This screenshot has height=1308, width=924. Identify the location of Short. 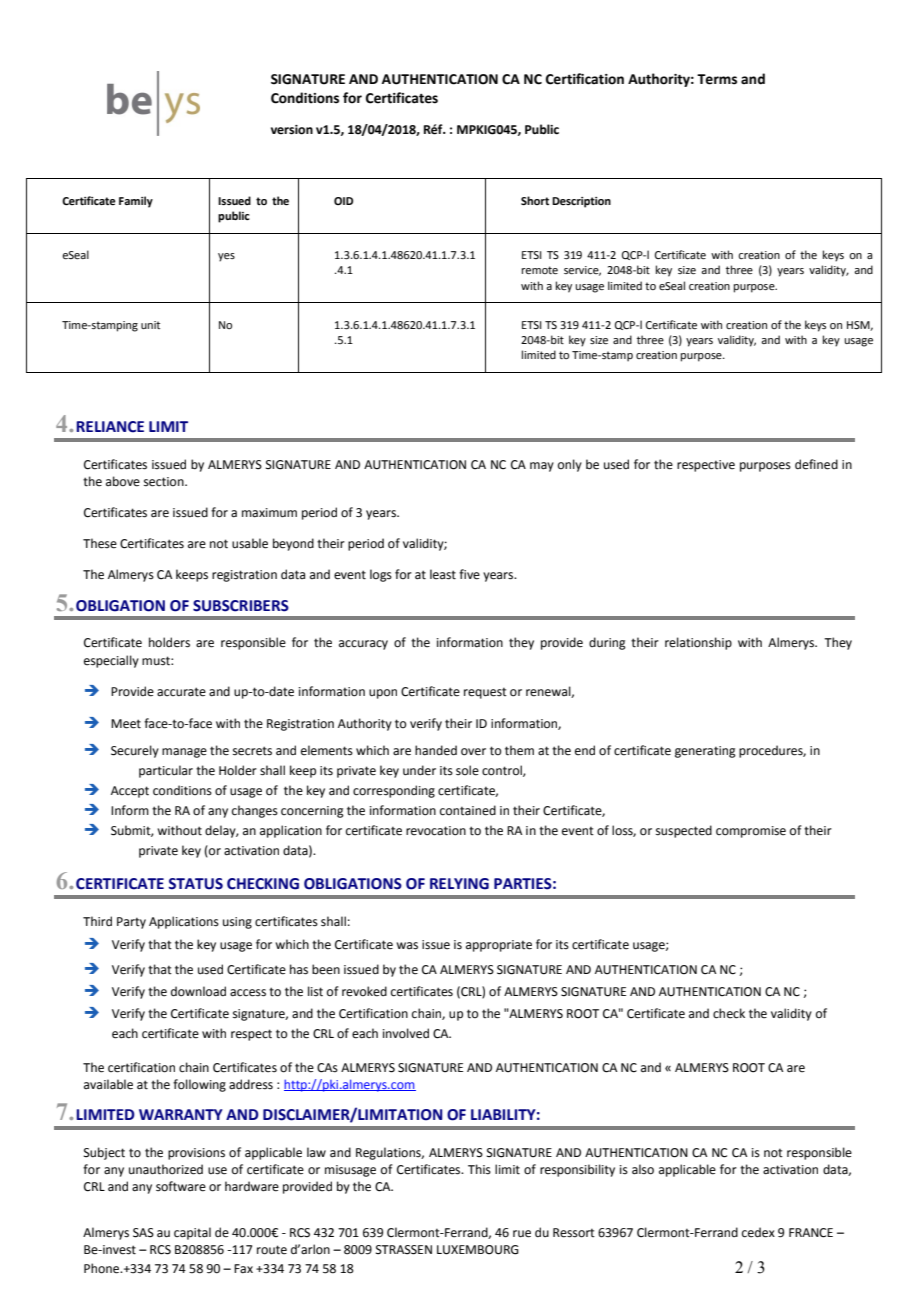
(535, 200).
